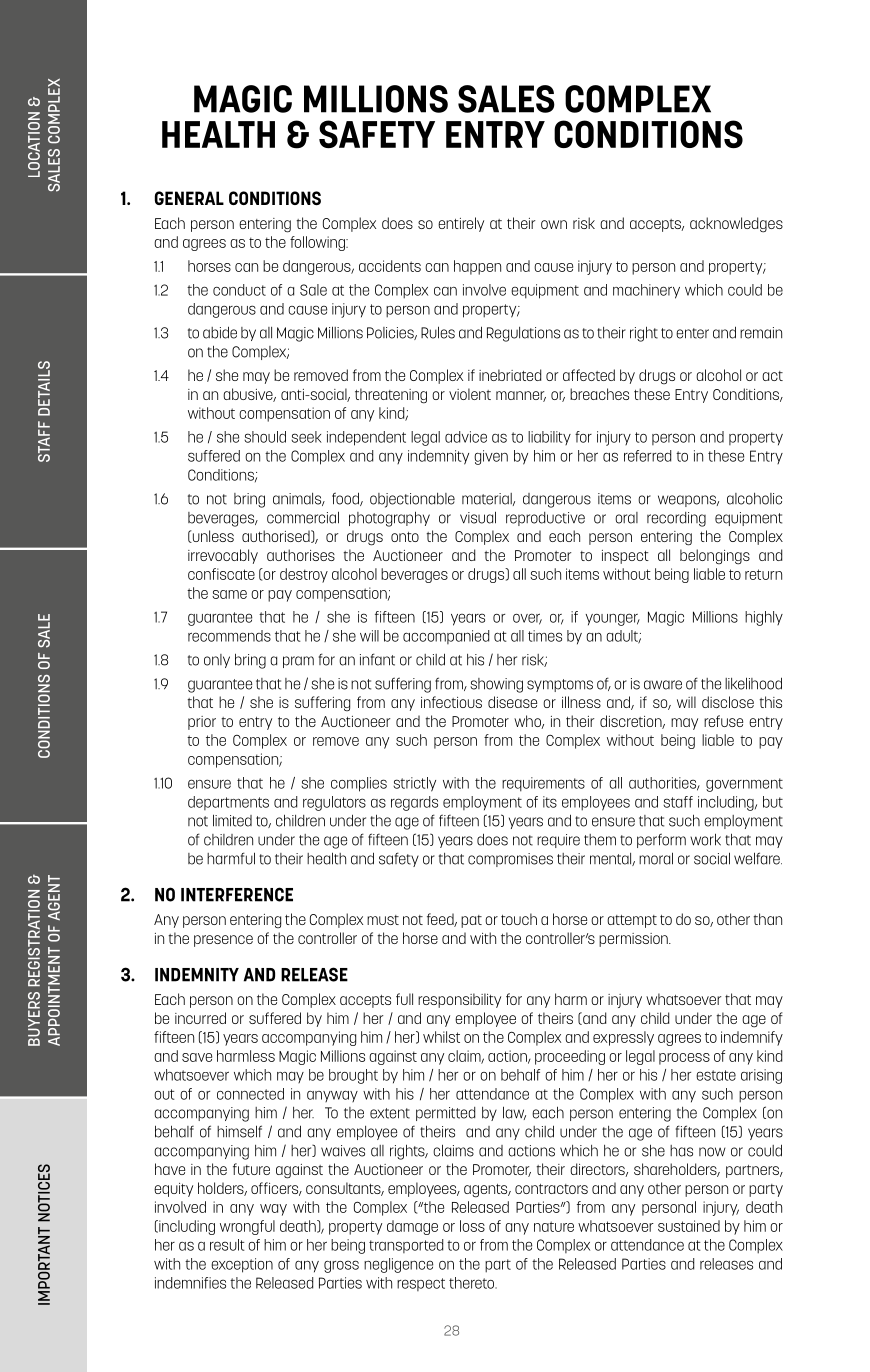 The width and height of the screenshot is (870, 1372). What do you see at coordinates (689, 1226) in the screenshot?
I see `sustained` at bounding box center [689, 1226].
